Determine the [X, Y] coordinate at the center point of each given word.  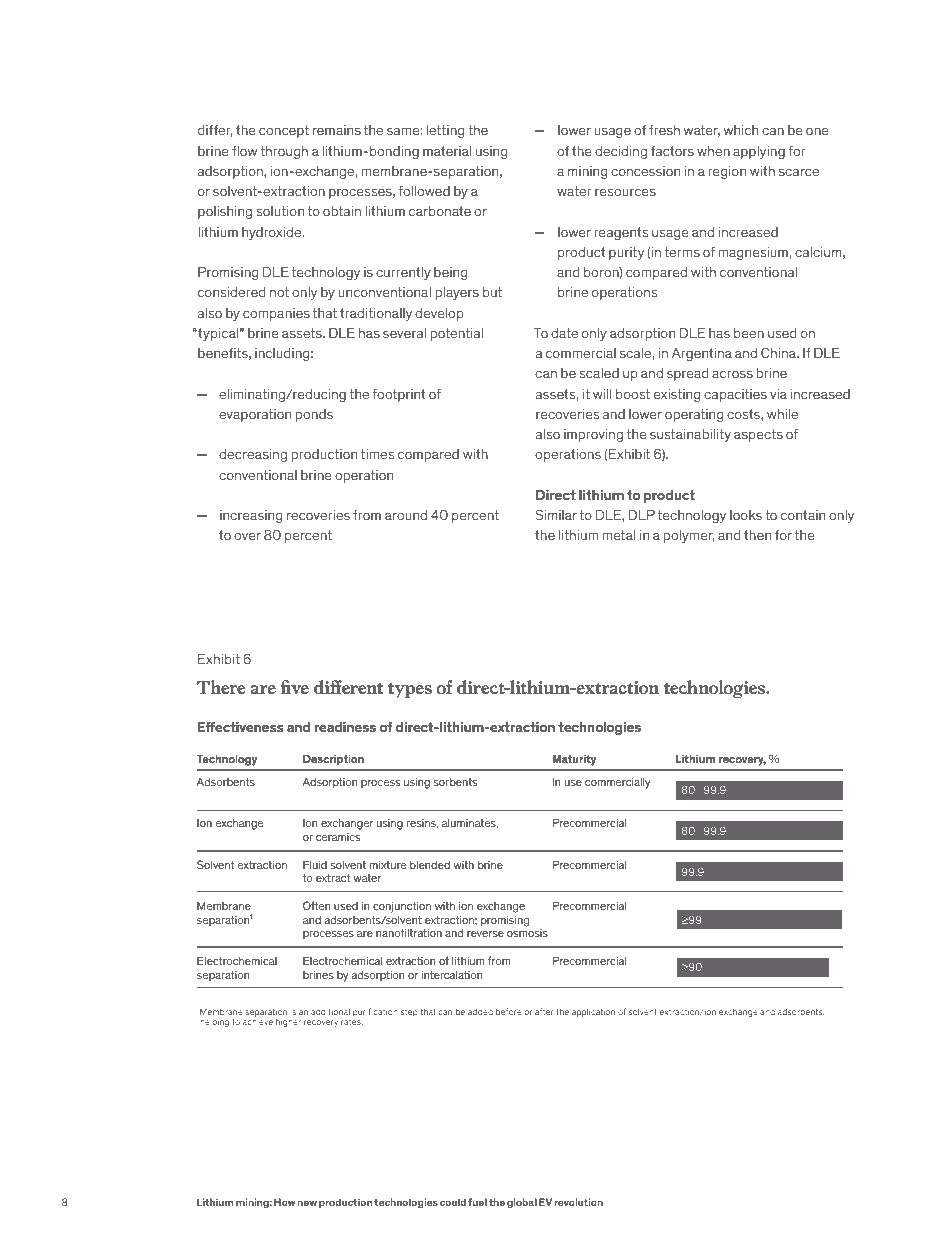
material [447, 151]
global [522, 1203]
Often [317, 905]
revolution [578, 1202]
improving [593, 435]
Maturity [574, 760]
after [544, 1011]
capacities [735, 395]
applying [759, 152]
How [284, 1202]
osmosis [527, 933]
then [757, 535]
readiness [345, 727]
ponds [314, 415]
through [284, 152]
